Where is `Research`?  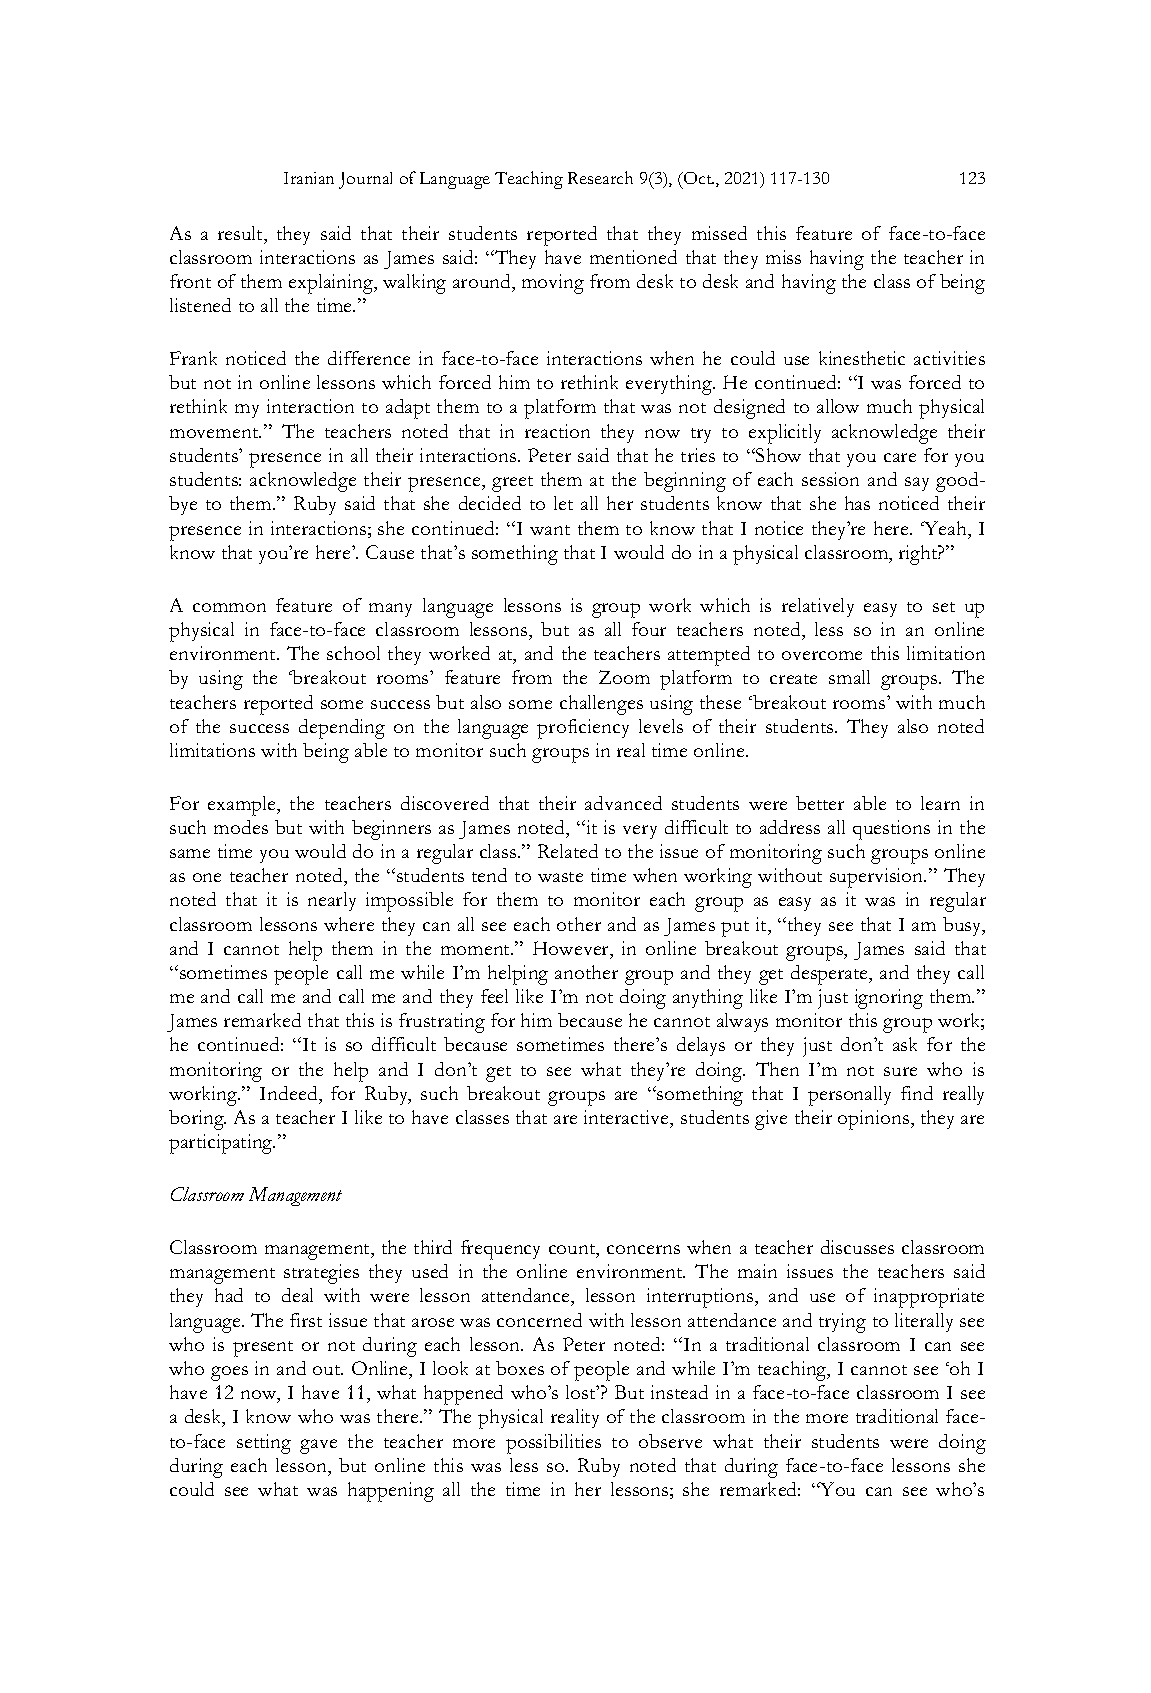 Research is located at coordinates (600, 177).
